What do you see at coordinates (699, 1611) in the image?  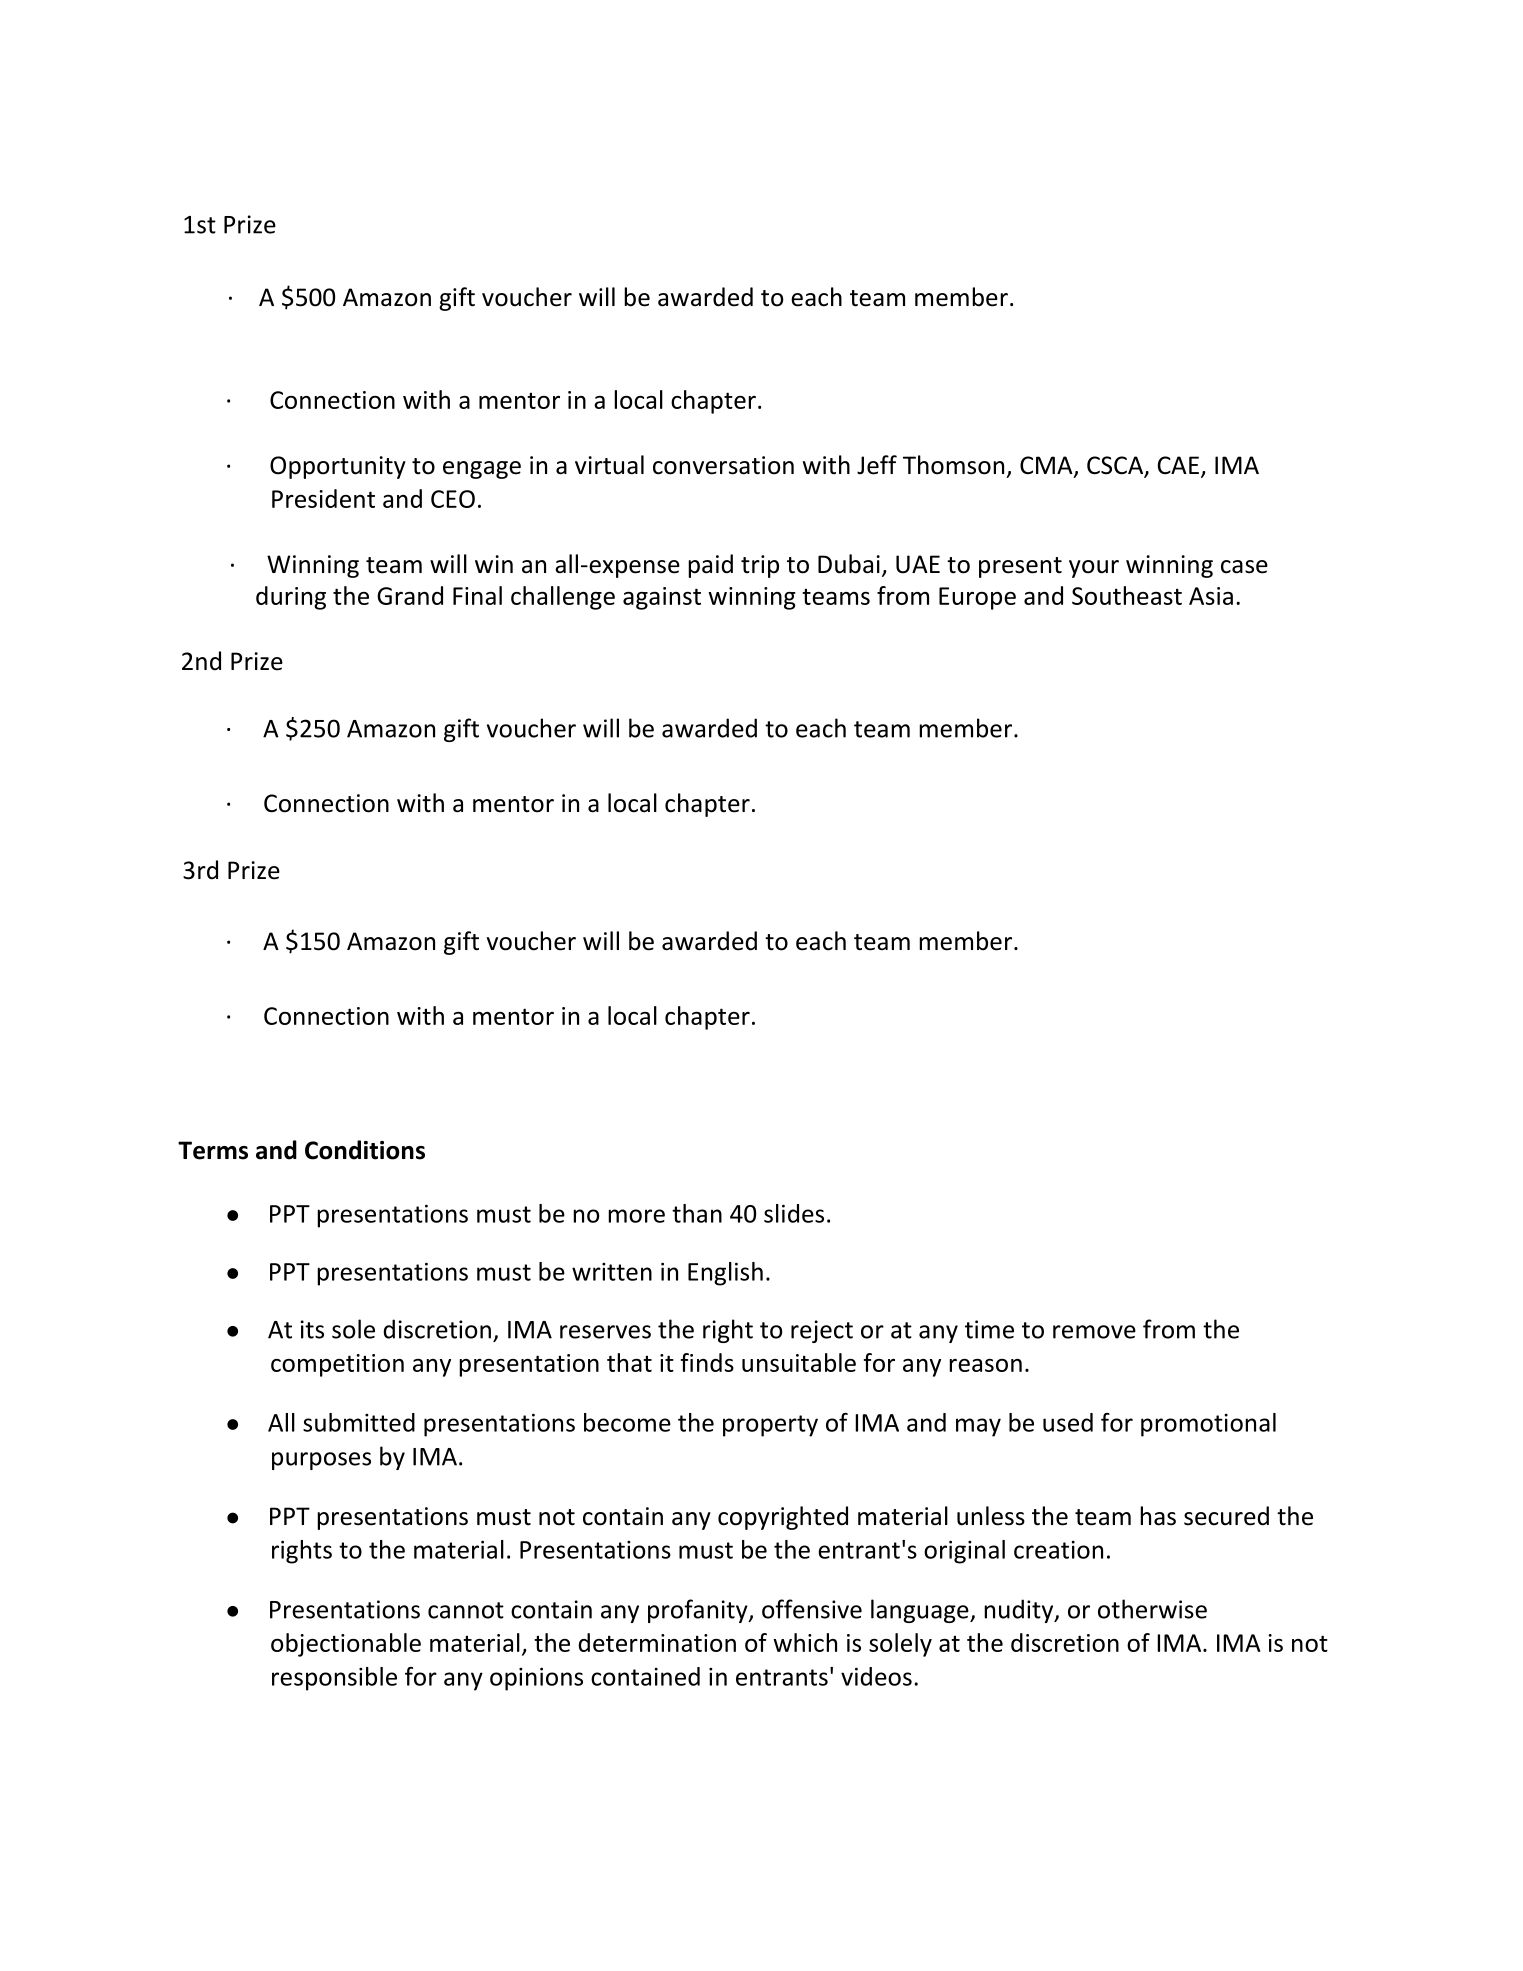 I see `profanity` at bounding box center [699, 1611].
